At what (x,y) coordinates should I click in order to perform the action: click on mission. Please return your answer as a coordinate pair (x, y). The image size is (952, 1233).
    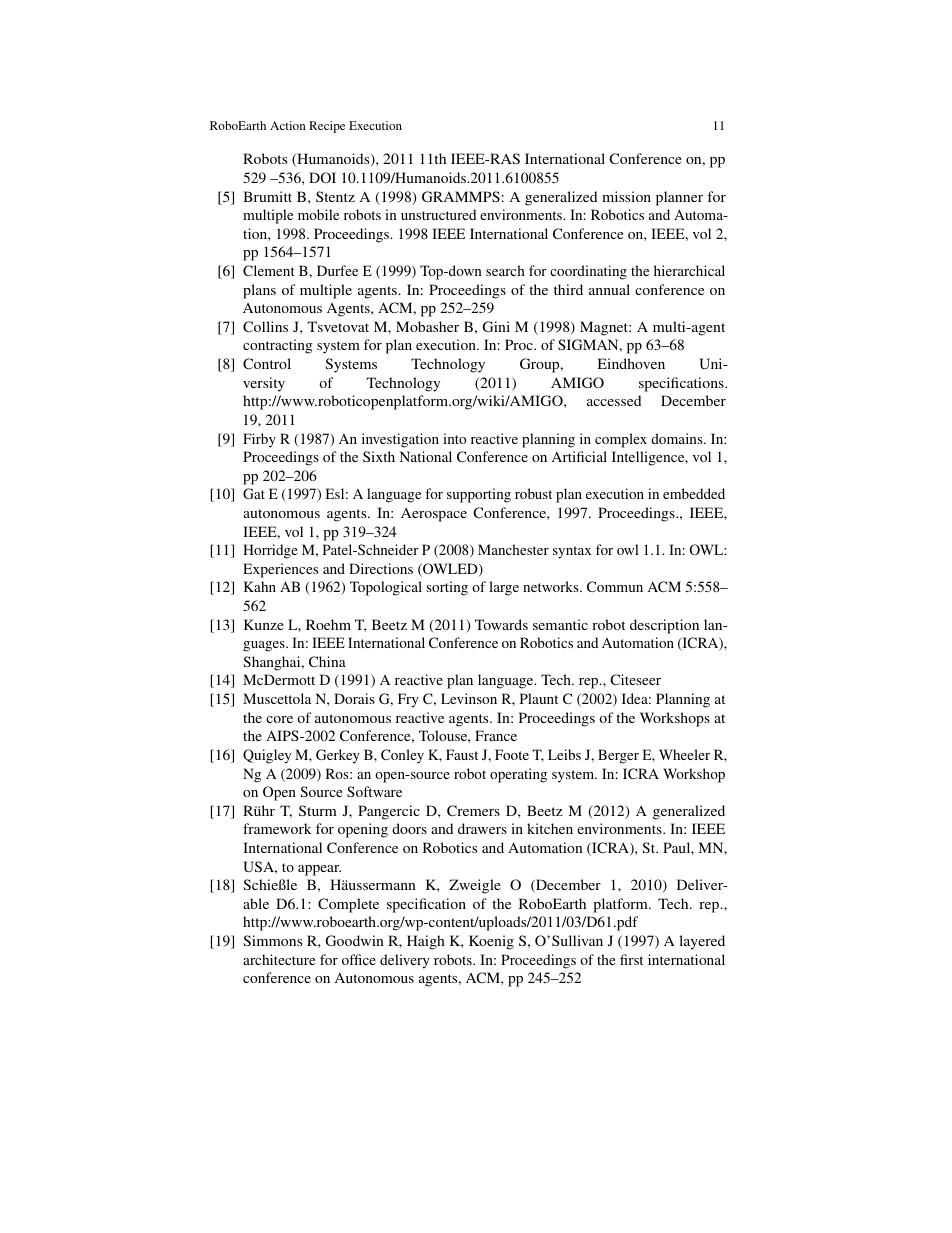
    Looking at the image, I should click on (626, 196).
